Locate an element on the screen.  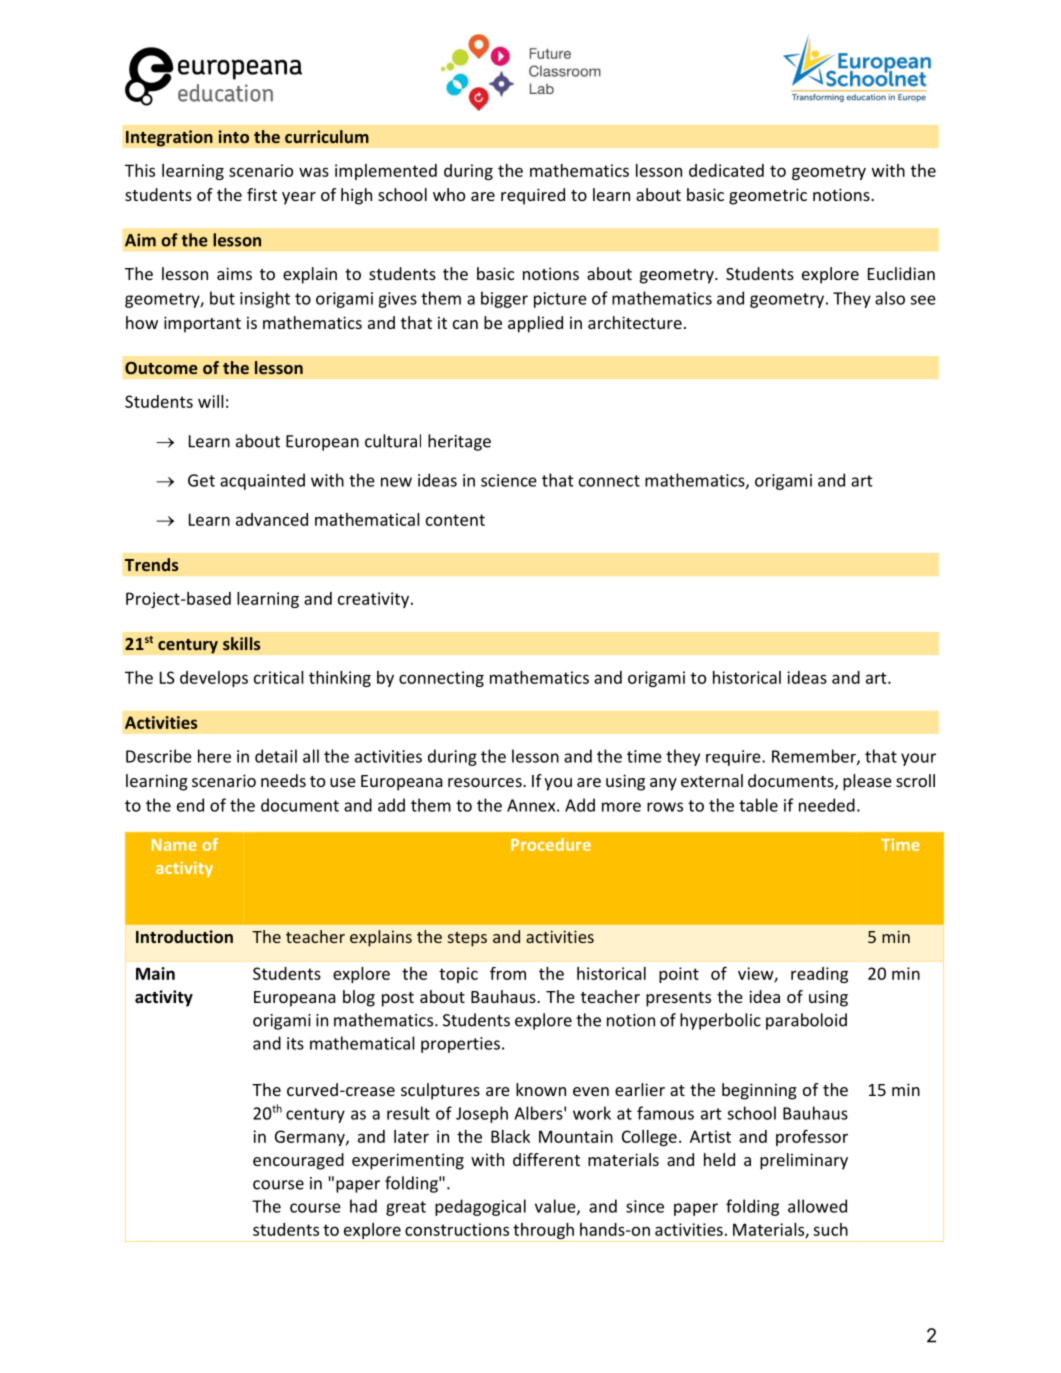
first is located at coordinates (262, 194).
